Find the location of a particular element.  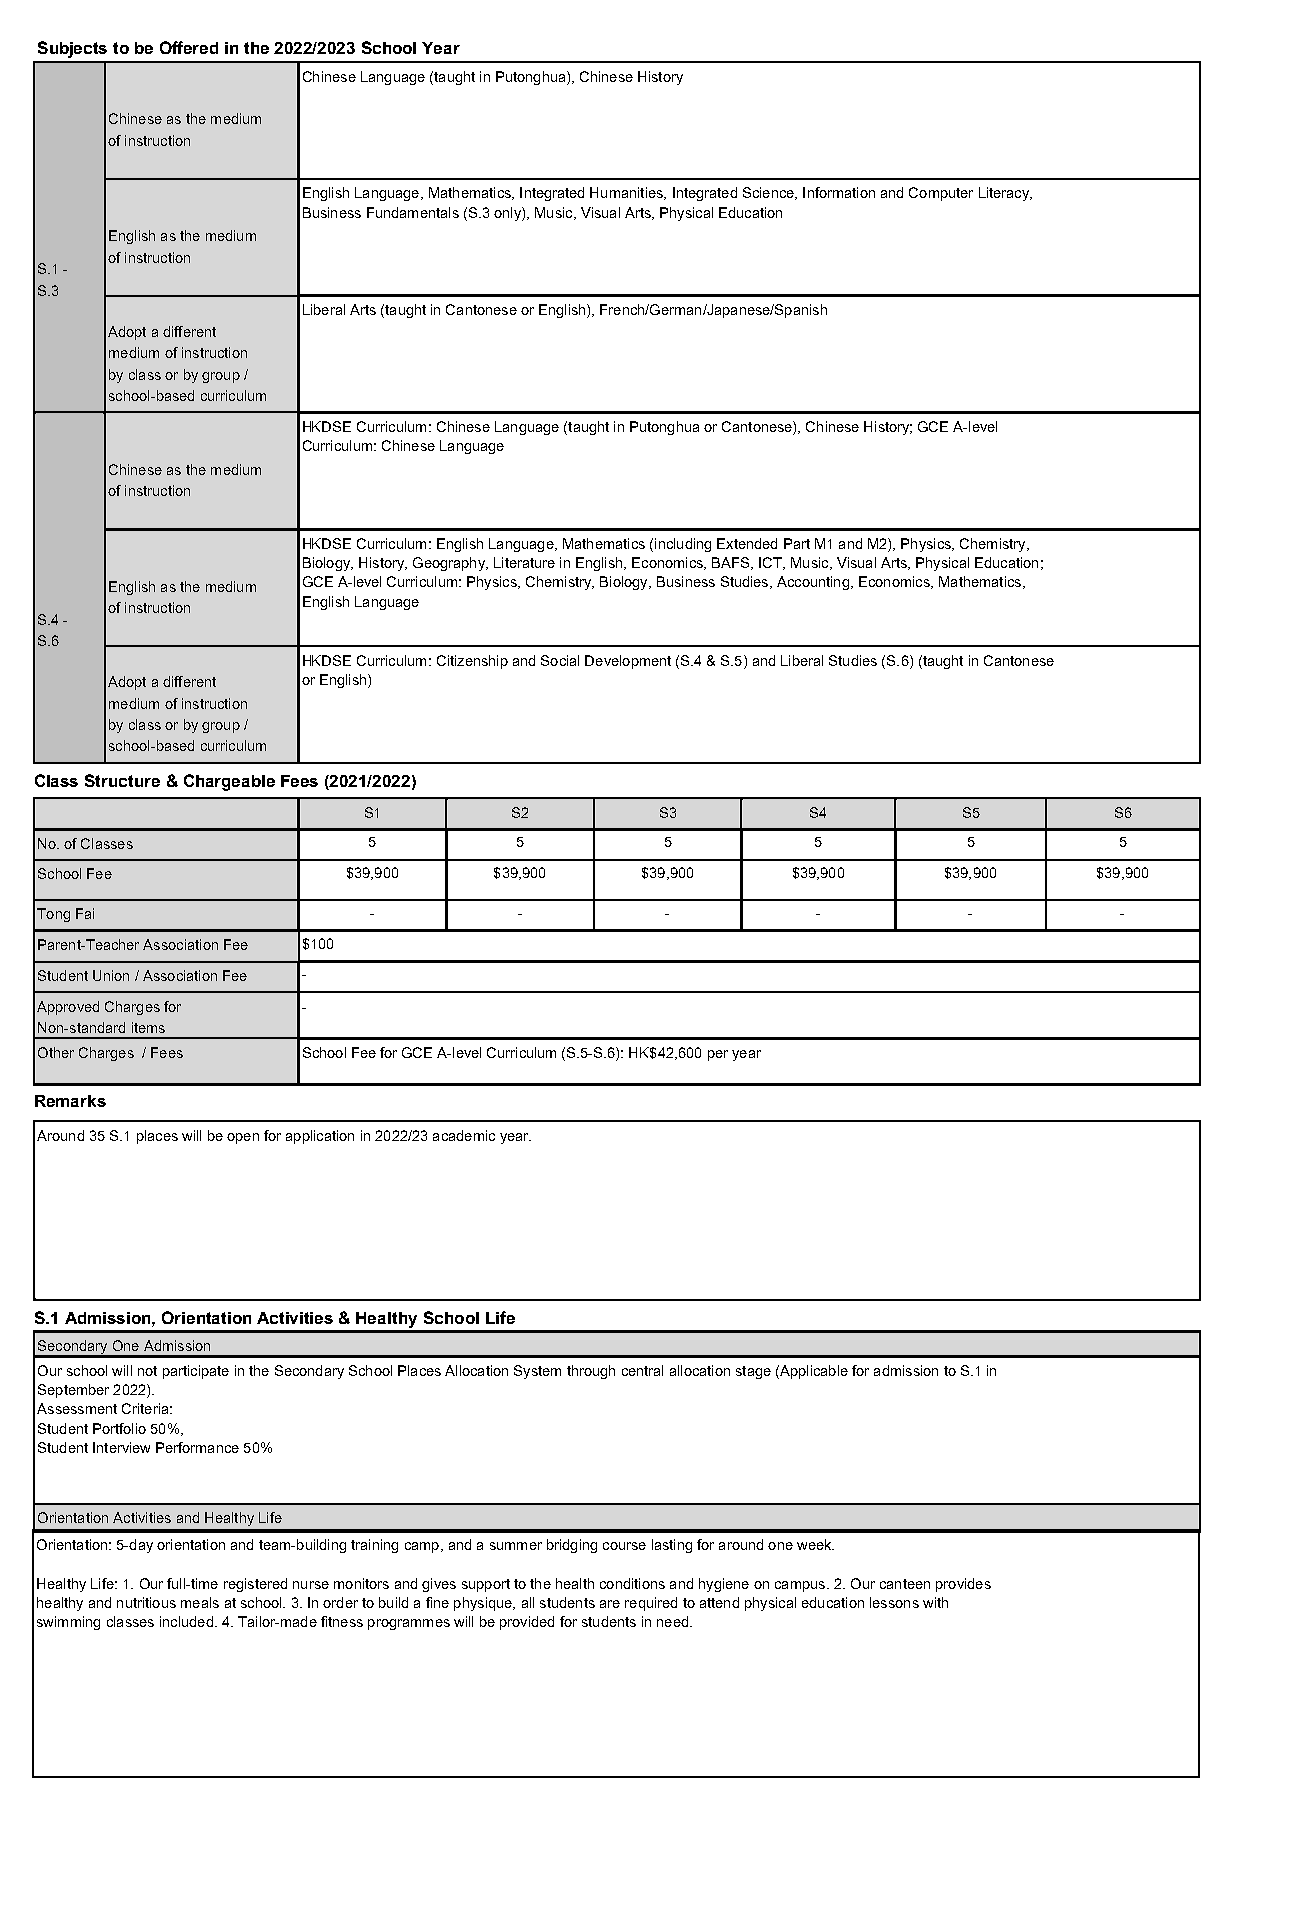

Offered is located at coordinates (189, 47).
